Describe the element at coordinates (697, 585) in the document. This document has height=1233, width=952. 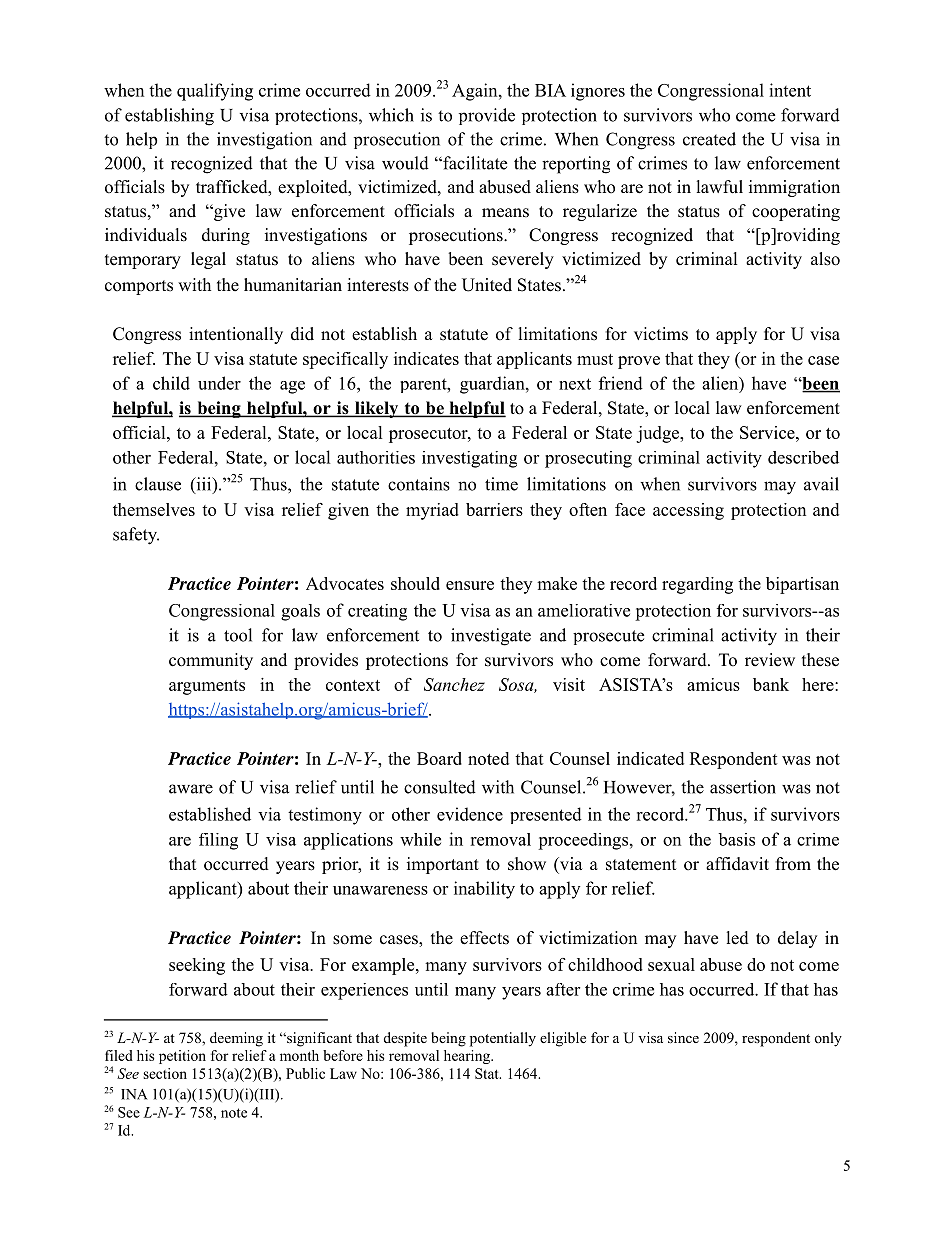
I see `regarding` at that location.
